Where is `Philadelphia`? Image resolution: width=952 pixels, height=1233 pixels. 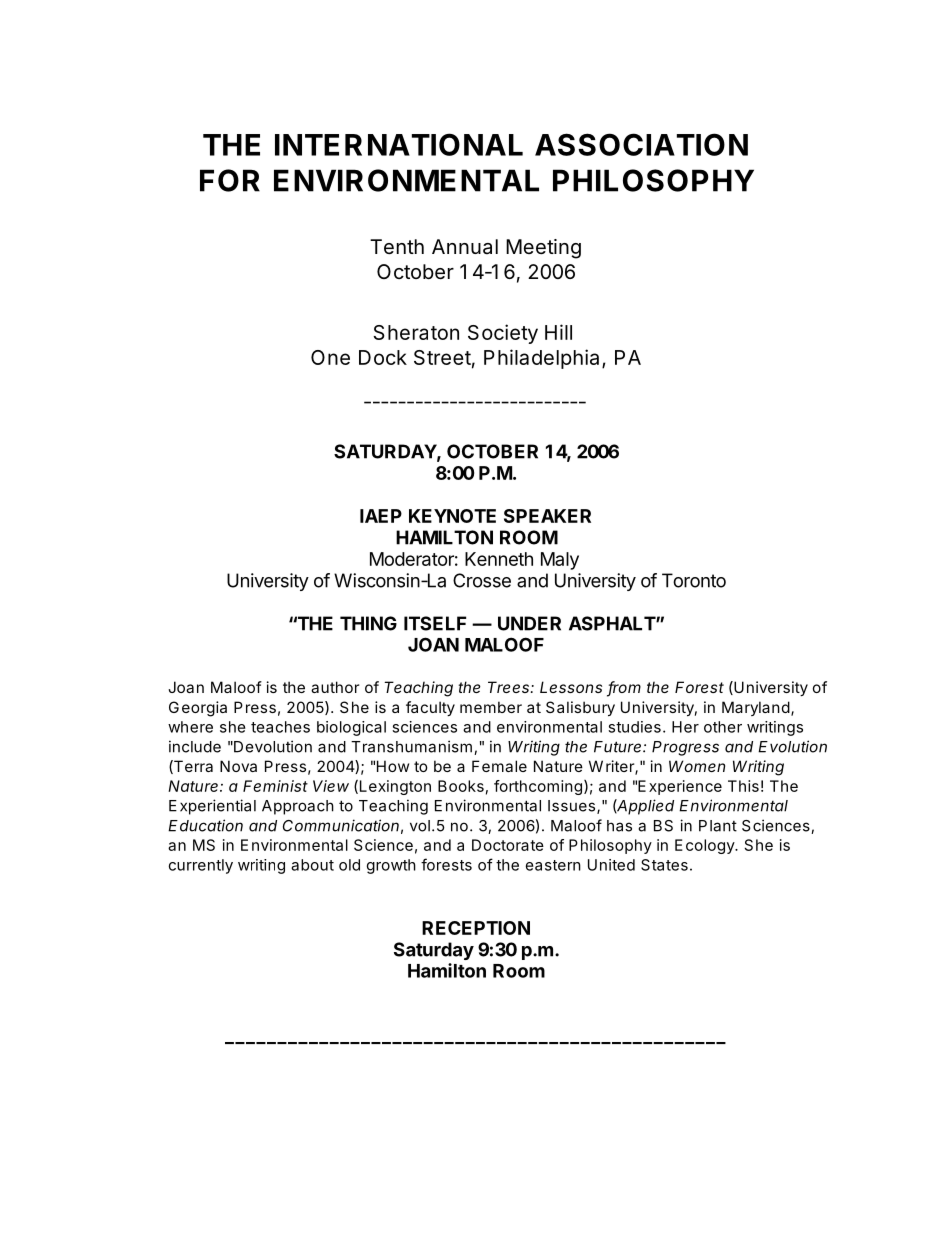 Philadelphia is located at coordinates (541, 359).
